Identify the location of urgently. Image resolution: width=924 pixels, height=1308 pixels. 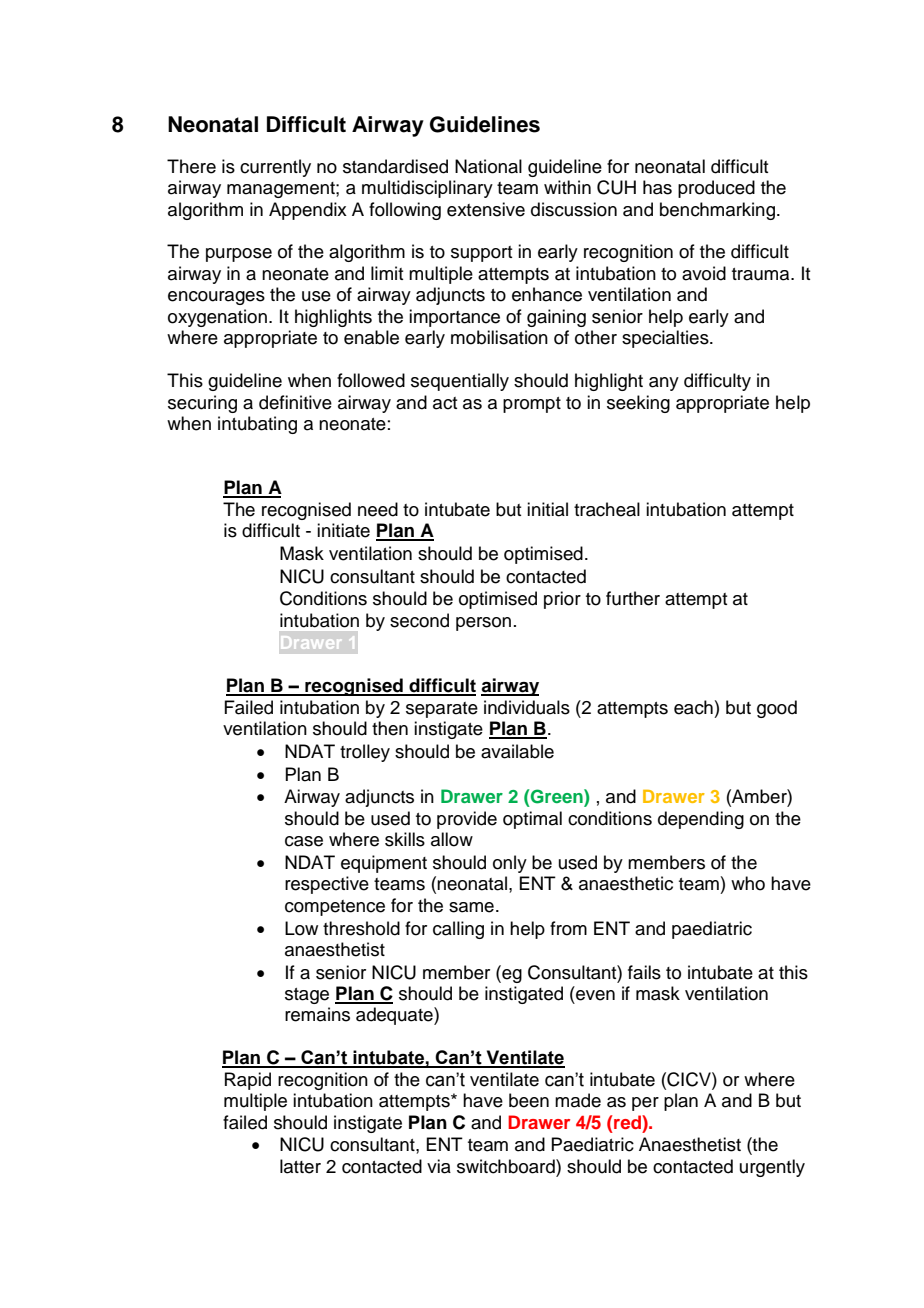
(772, 1168).
